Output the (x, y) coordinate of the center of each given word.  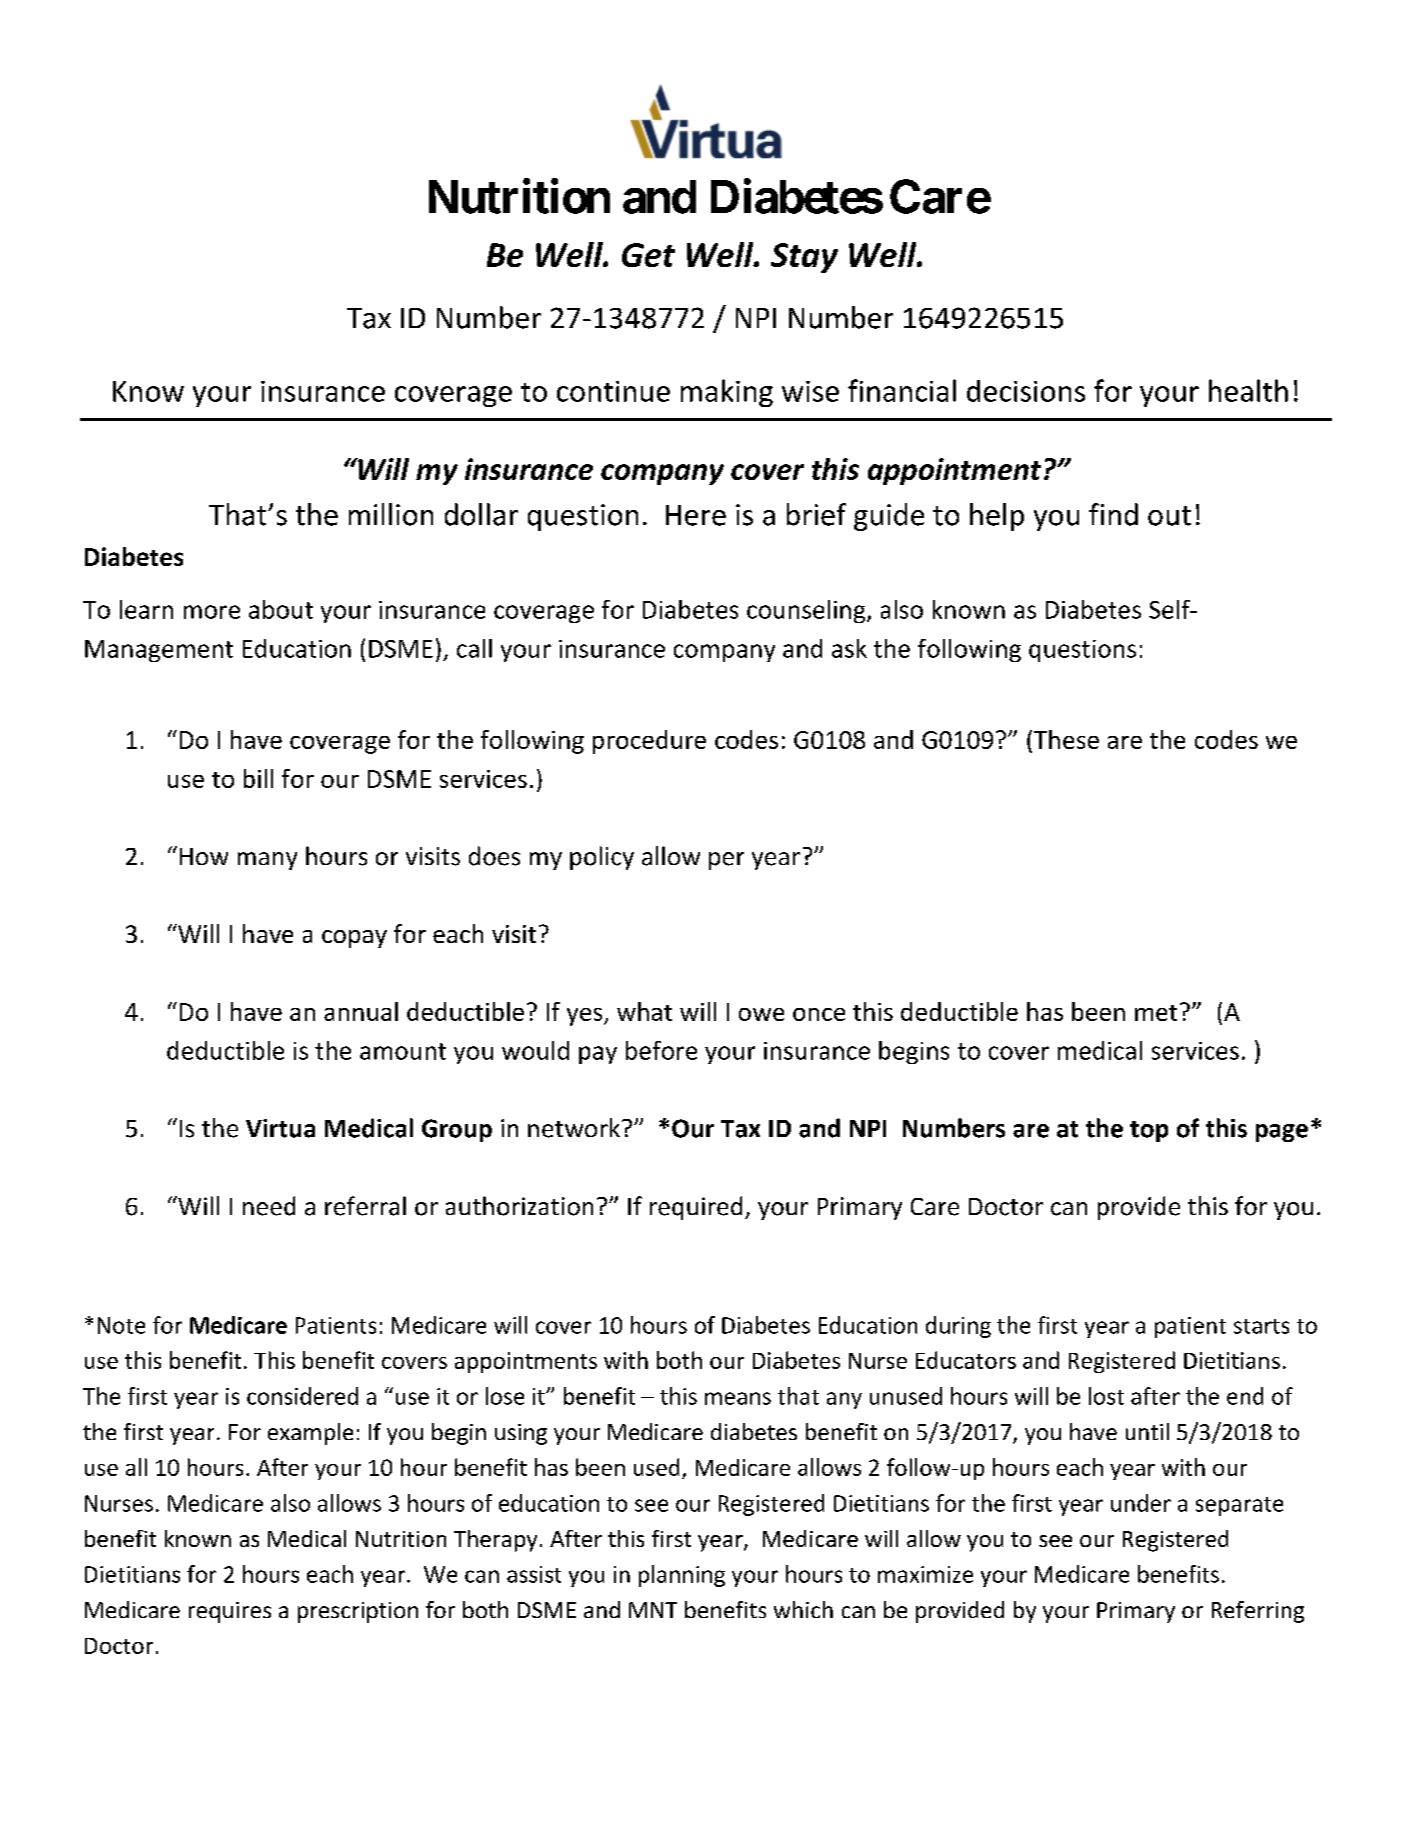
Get (648, 255)
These (1066, 739)
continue (613, 391)
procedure (649, 742)
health (1248, 390)
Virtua (280, 1128)
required (696, 1208)
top (1149, 1131)
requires (230, 1612)
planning (682, 1576)
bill (258, 778)
